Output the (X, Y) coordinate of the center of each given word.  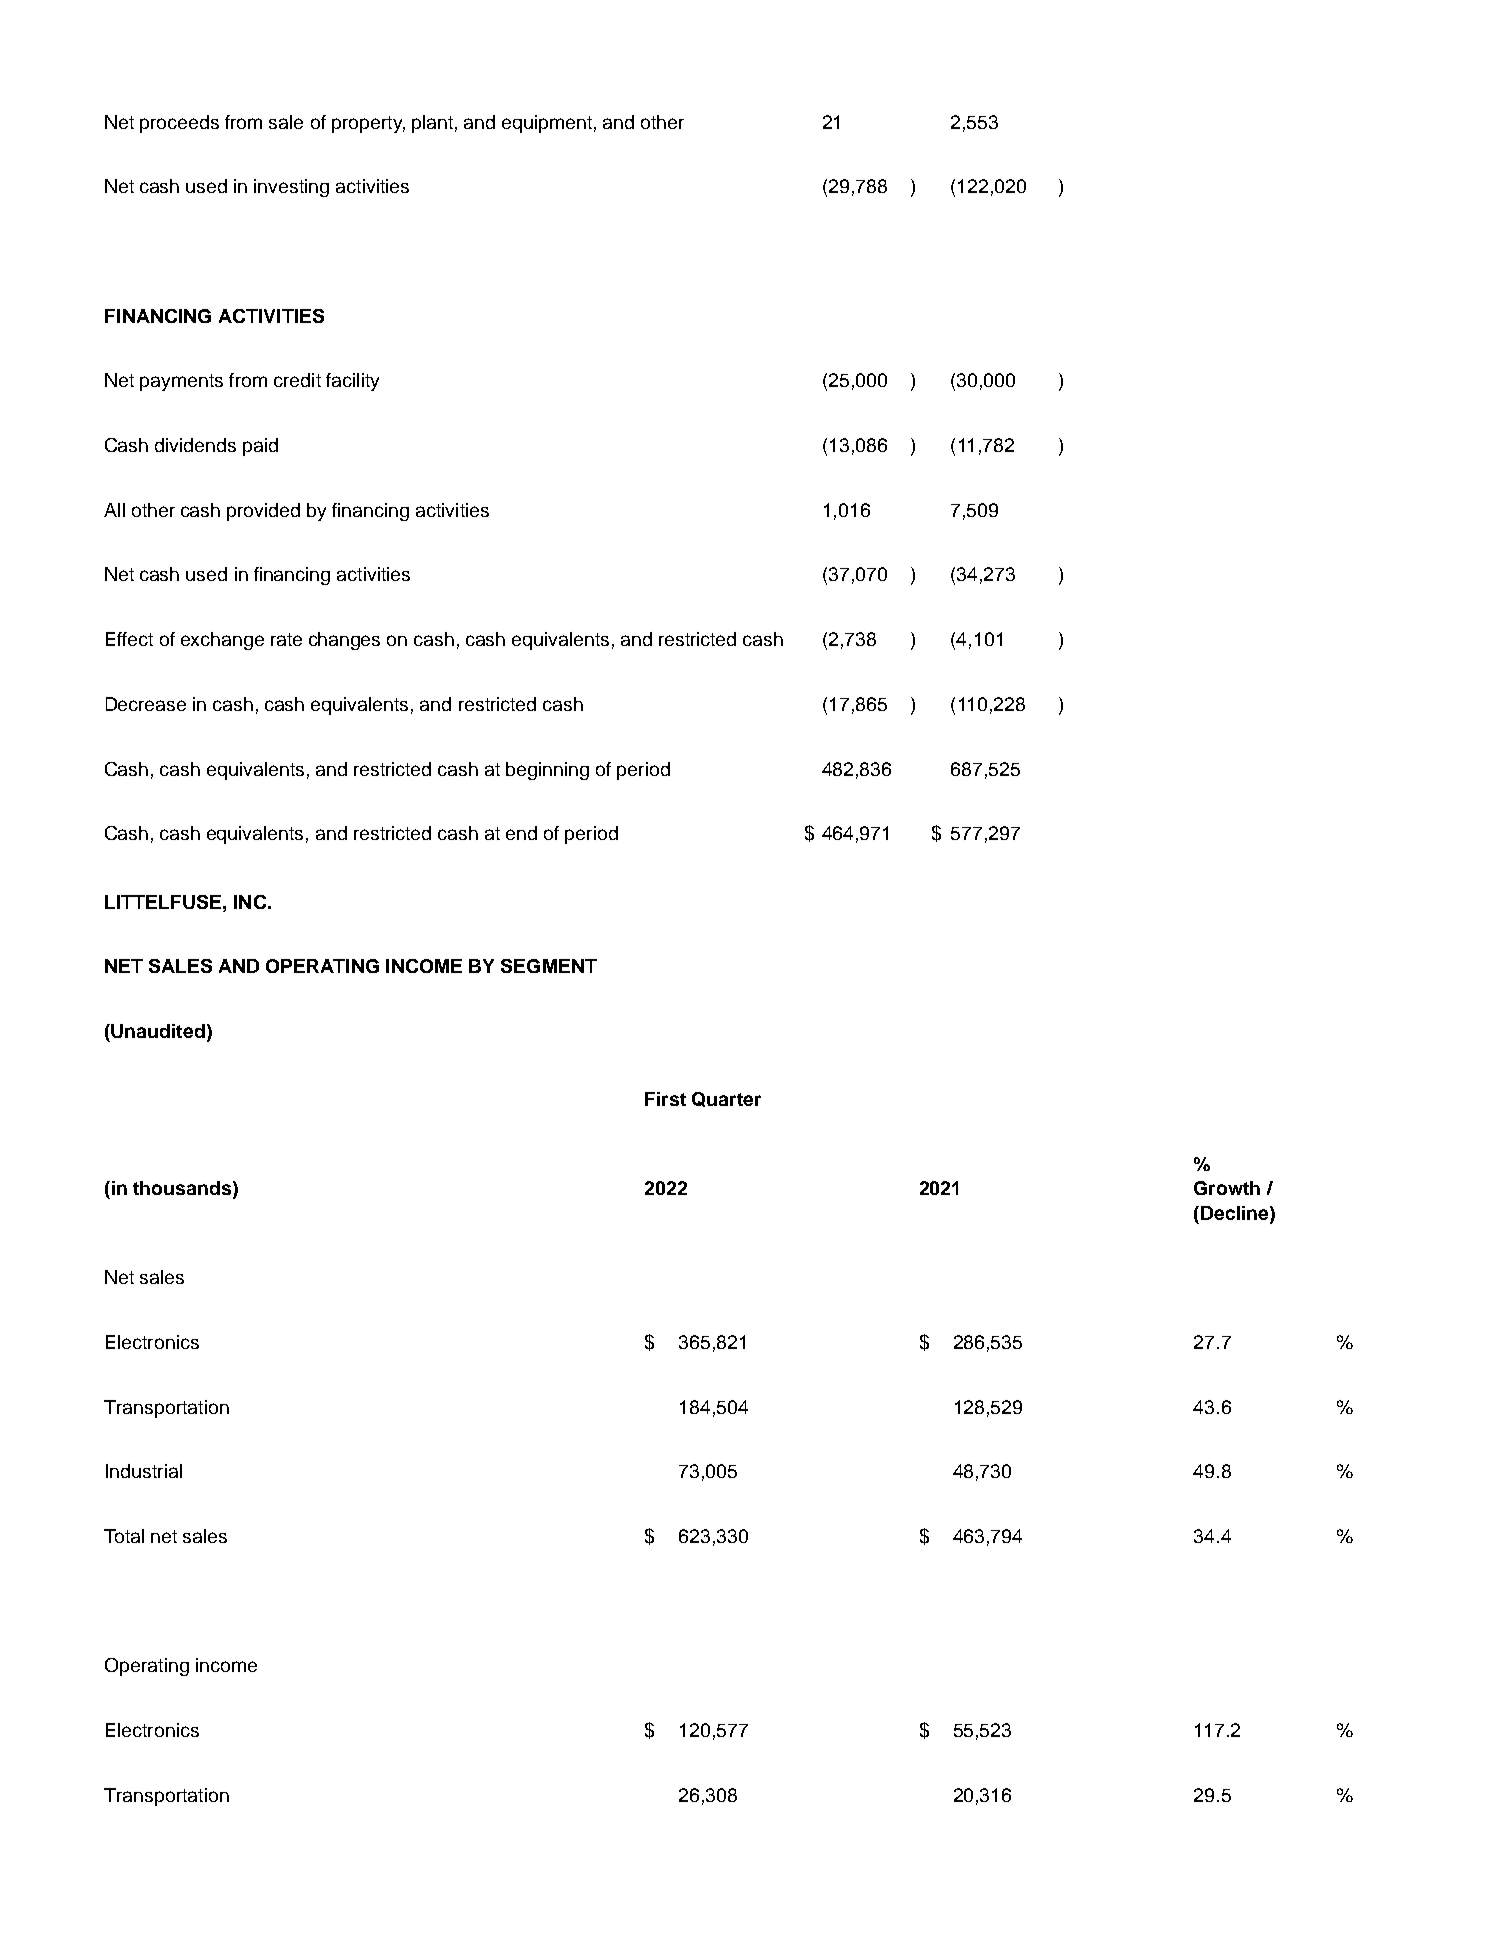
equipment (547, 124)
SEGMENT (549, 966)
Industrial (144, 1471)
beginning (547, 771)
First (665, 1099)
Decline (1236, 1213)
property (368, 124)
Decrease (146, 704)
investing (291, 188)
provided (263, 512)
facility (352, 382)
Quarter (726, 1099)
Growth (1227, 1188)
